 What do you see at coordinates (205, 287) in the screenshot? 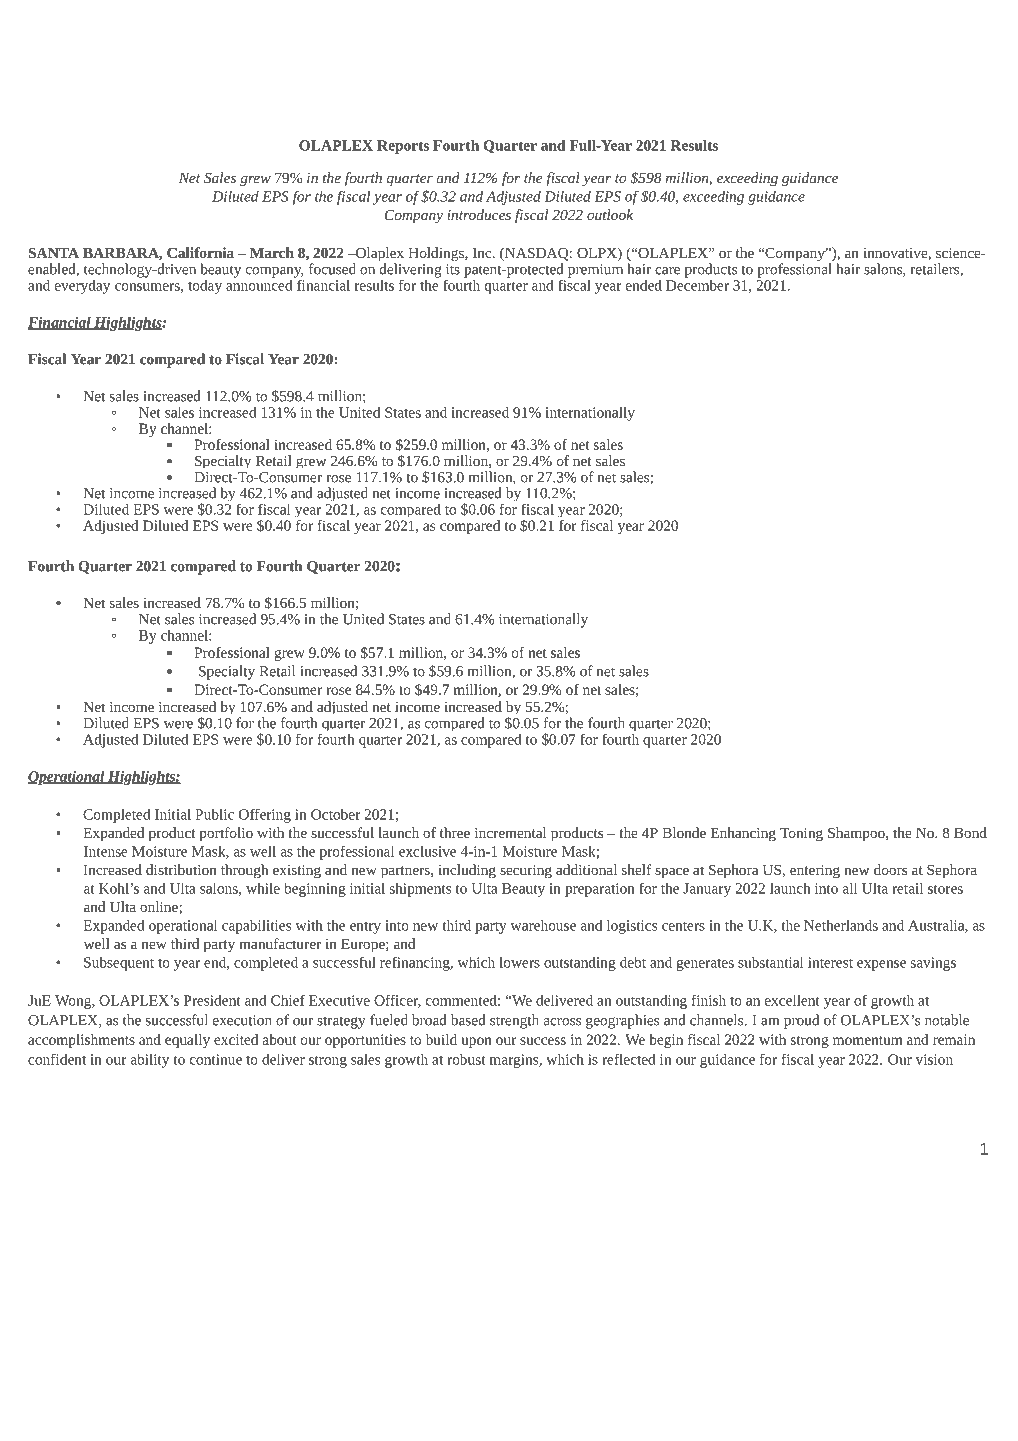
I see `today` at bounding box center [205, 287].
